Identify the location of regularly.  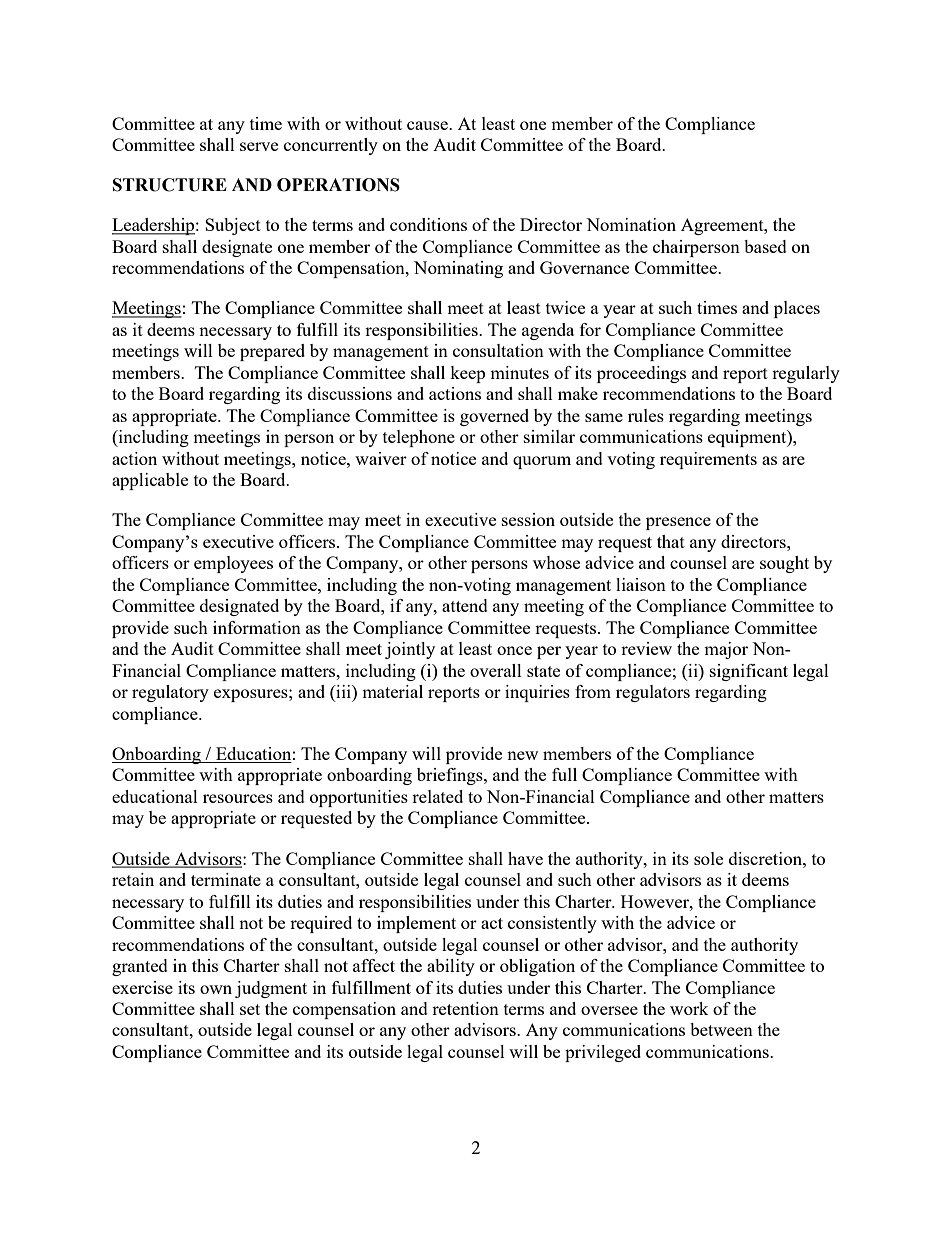
(806, 374).
